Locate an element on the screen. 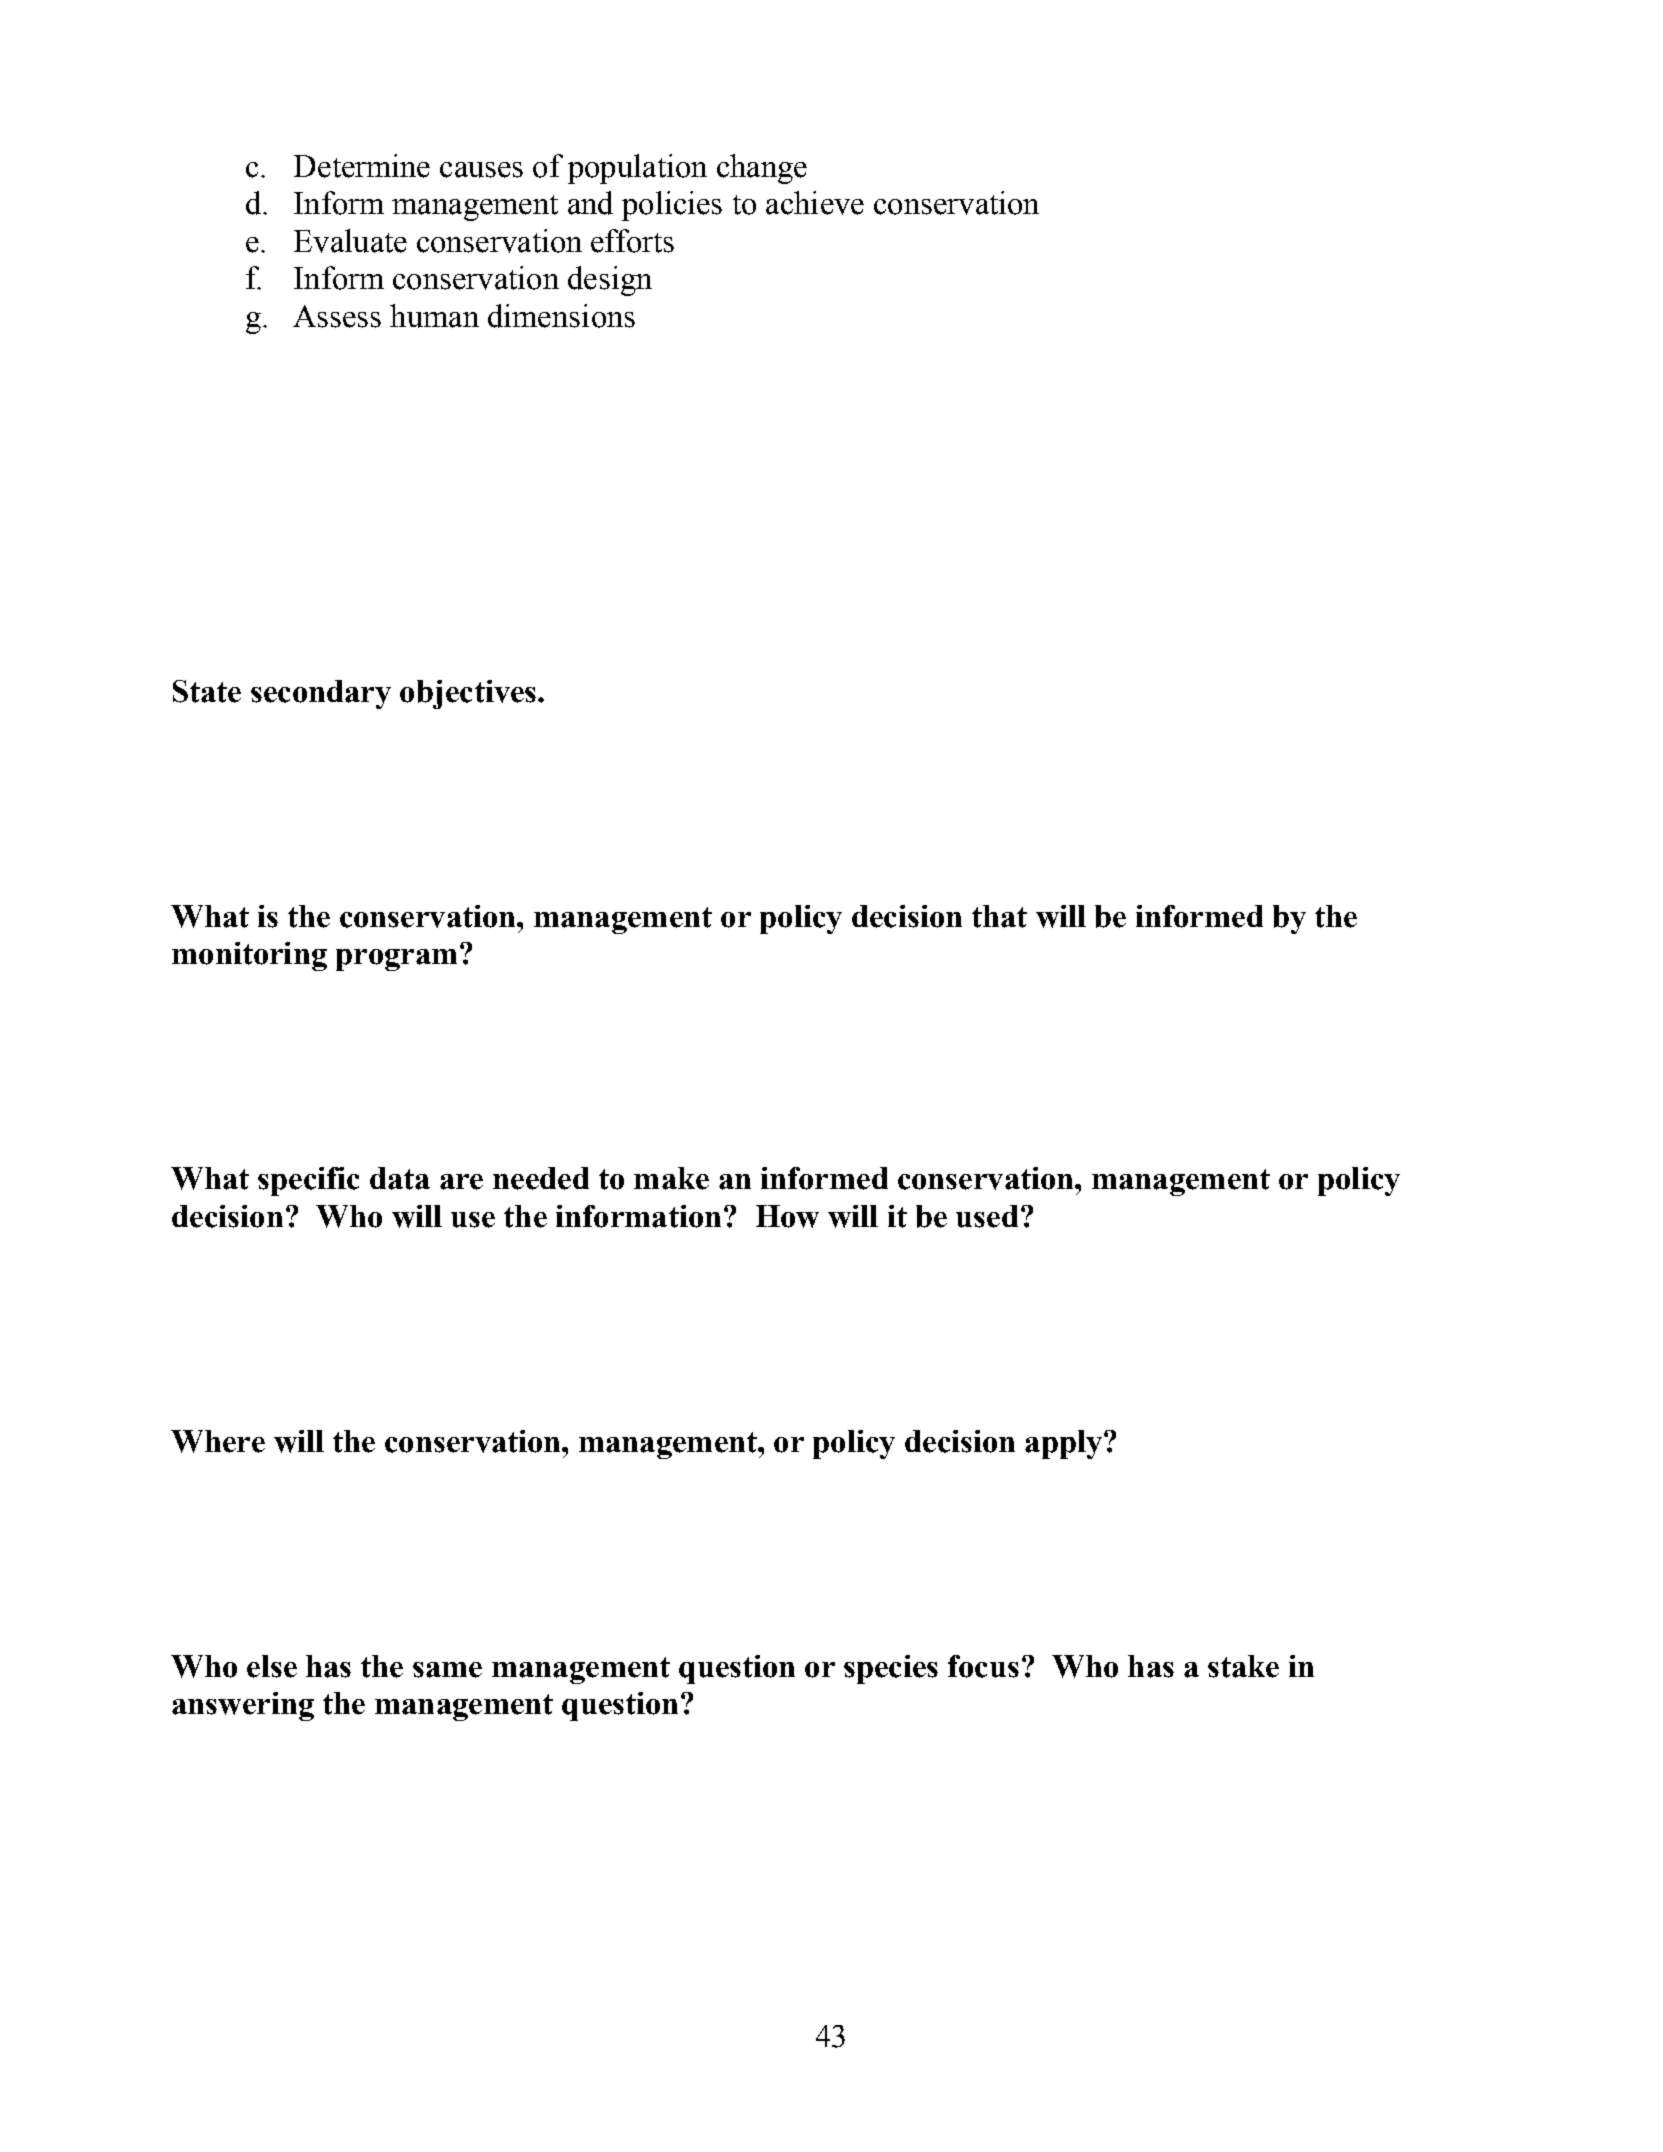 Image resolution: width=1663 pixels, height=2152 pixels. else is located at coordinates (272, 1666).
